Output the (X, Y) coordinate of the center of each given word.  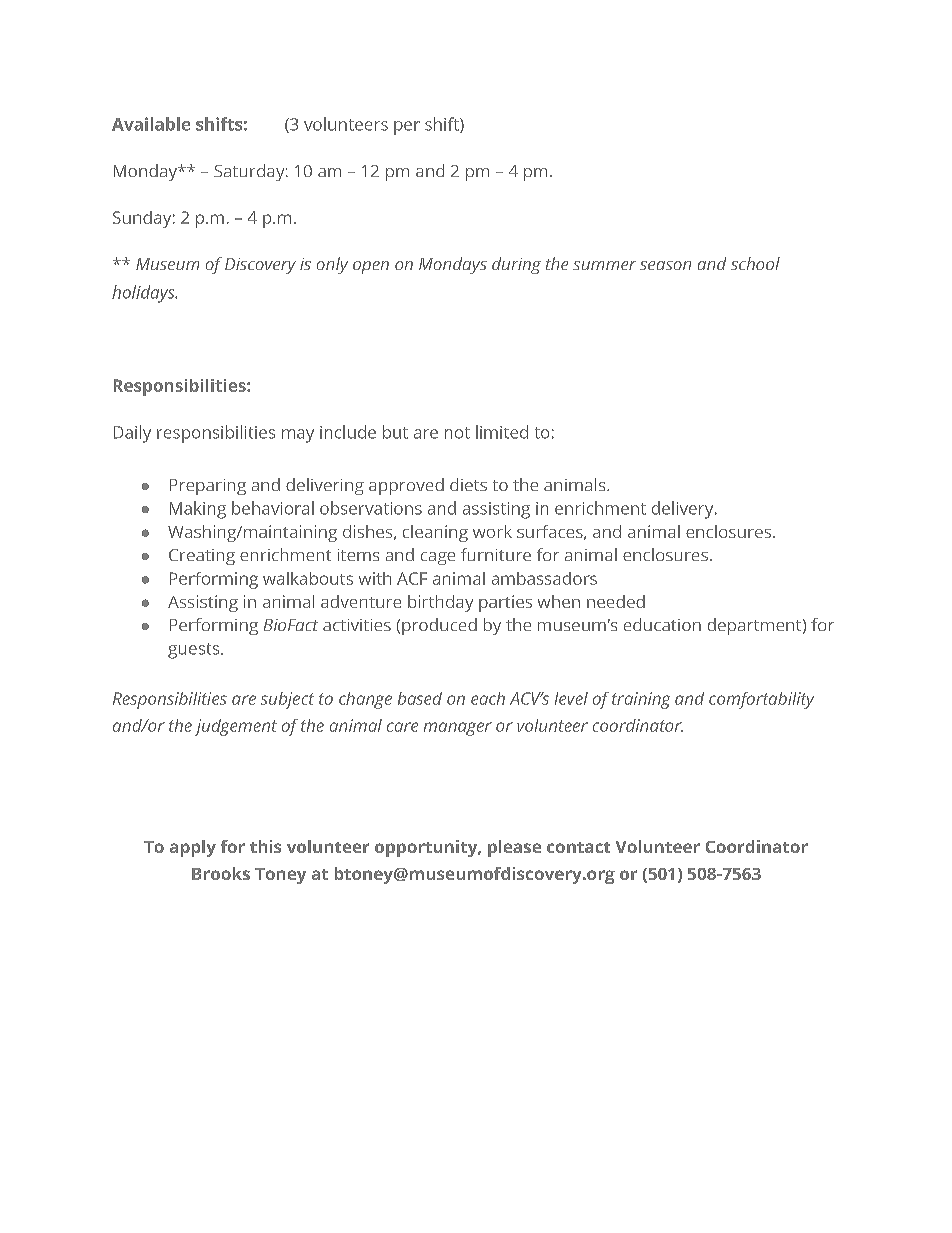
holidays (144, 294)
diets (468, 484)
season (665, 265)
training (641, 700)
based (420, 698)
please (514, 848)
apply (193, 848)
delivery (684, 510)
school (755, 263)
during (516, 265)
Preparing (208, 487)
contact (578, 847)
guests (195, 651)
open (371, 267)
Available (151, 124)
